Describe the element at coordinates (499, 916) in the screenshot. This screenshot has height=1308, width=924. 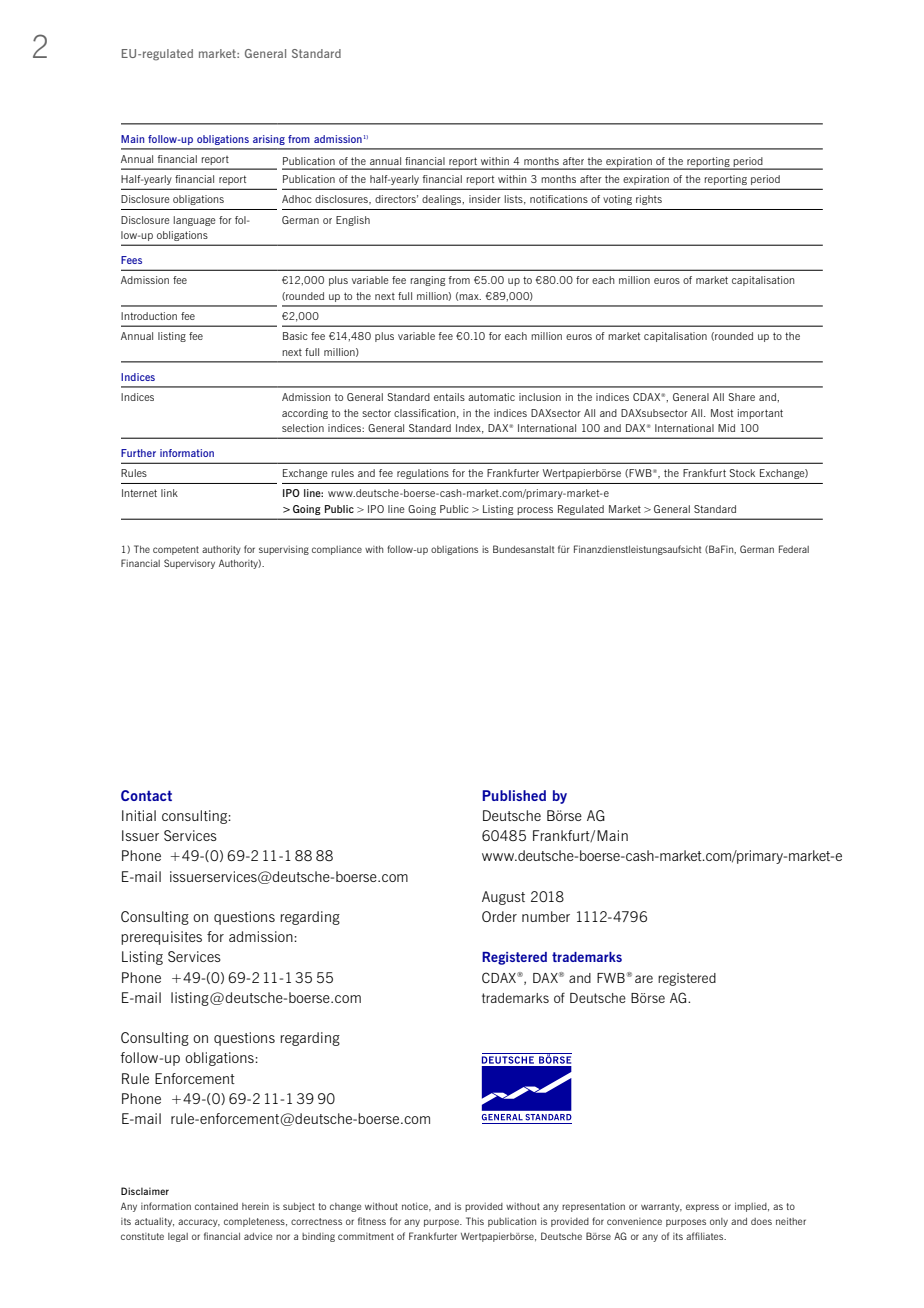
I see `Order` at that location.
